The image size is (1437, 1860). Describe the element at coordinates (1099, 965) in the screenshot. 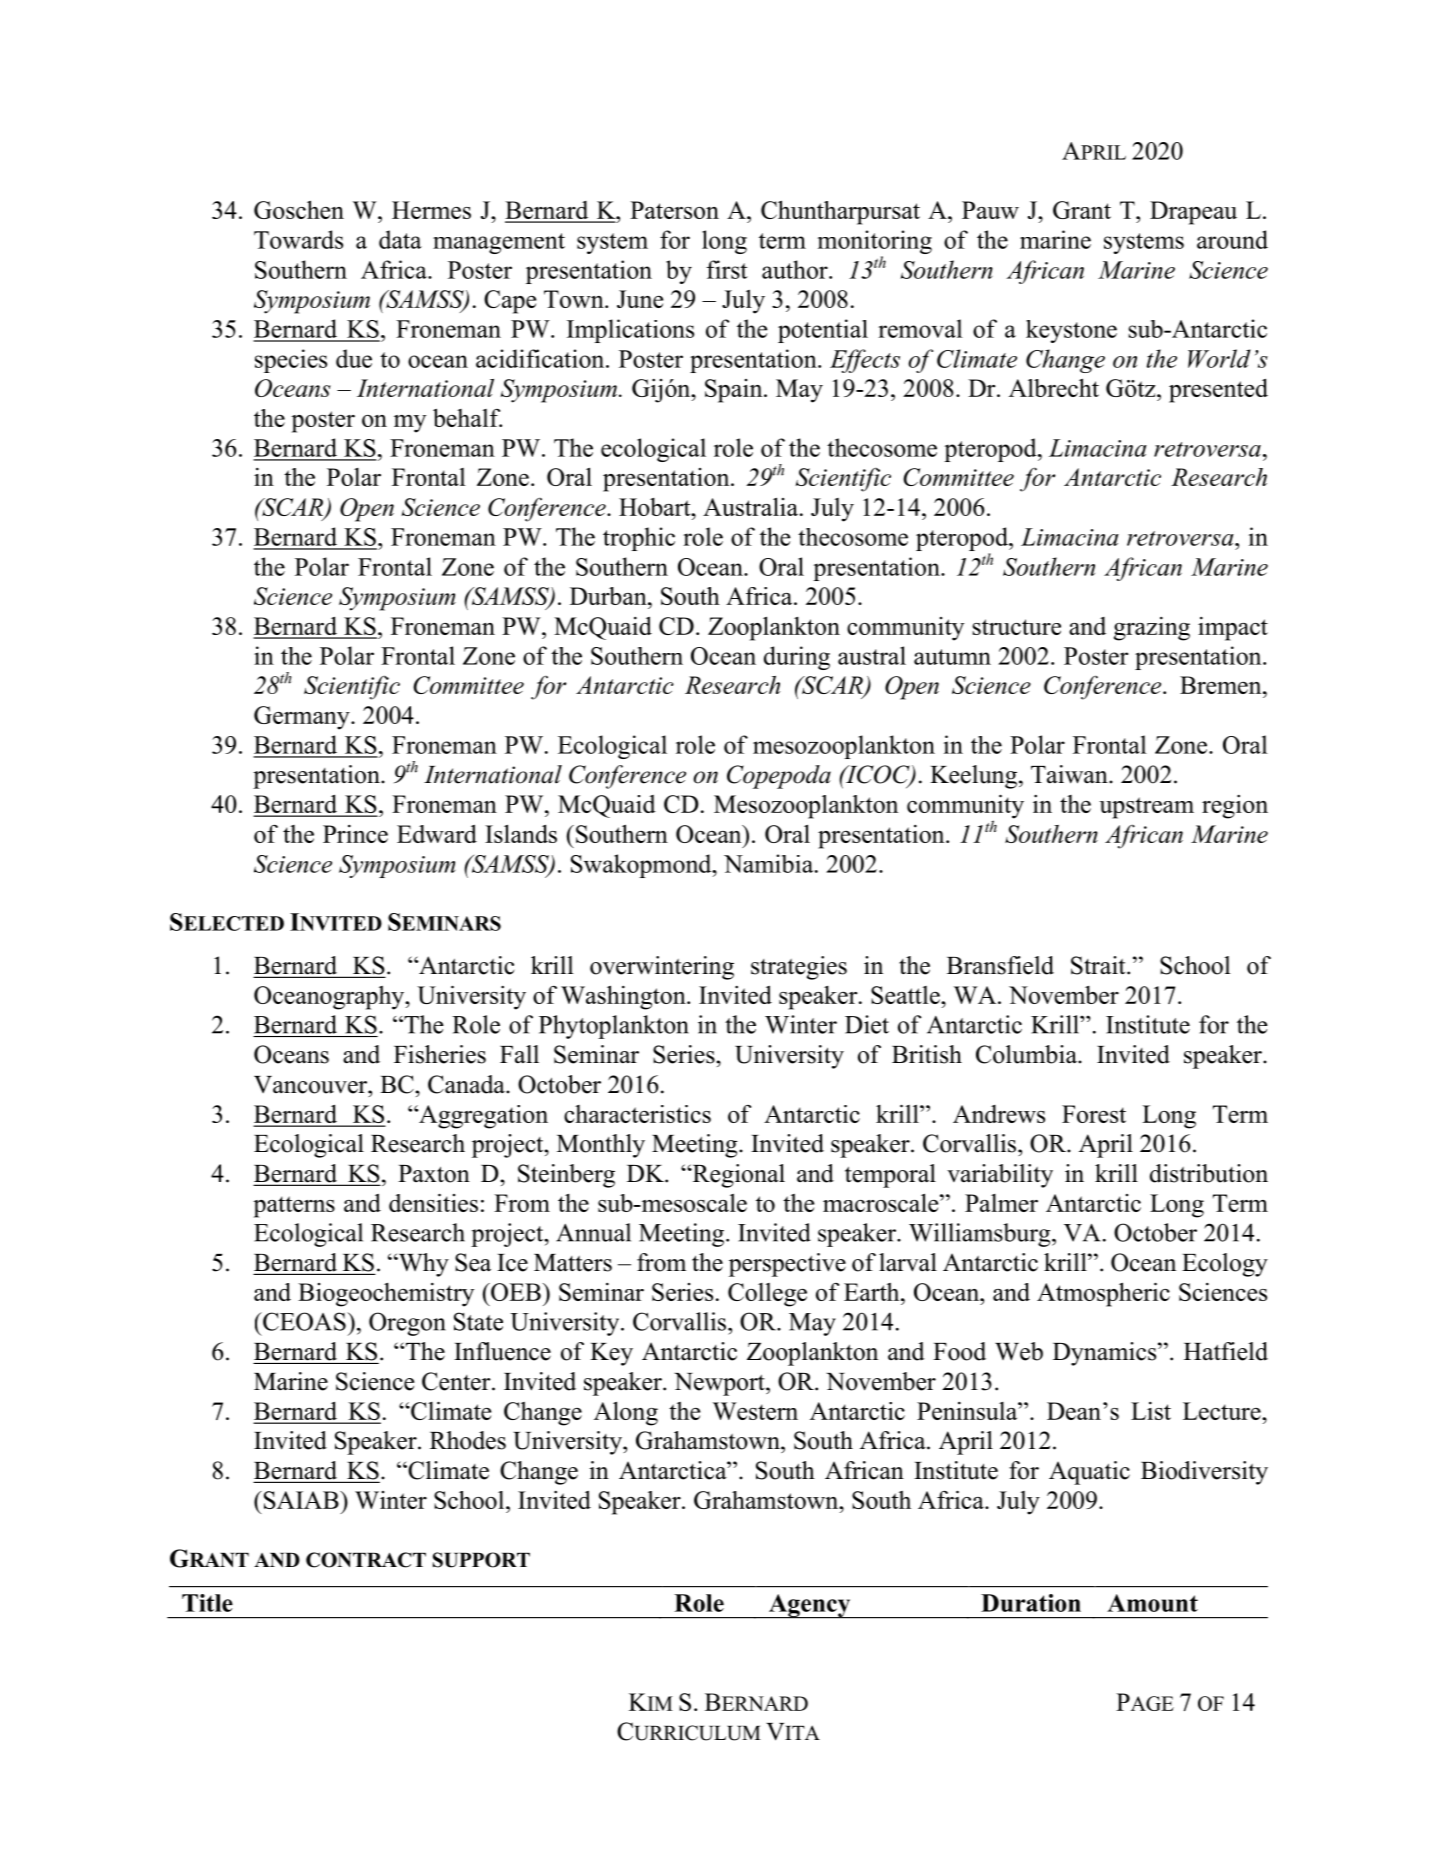

I see `Strait` at that location.
